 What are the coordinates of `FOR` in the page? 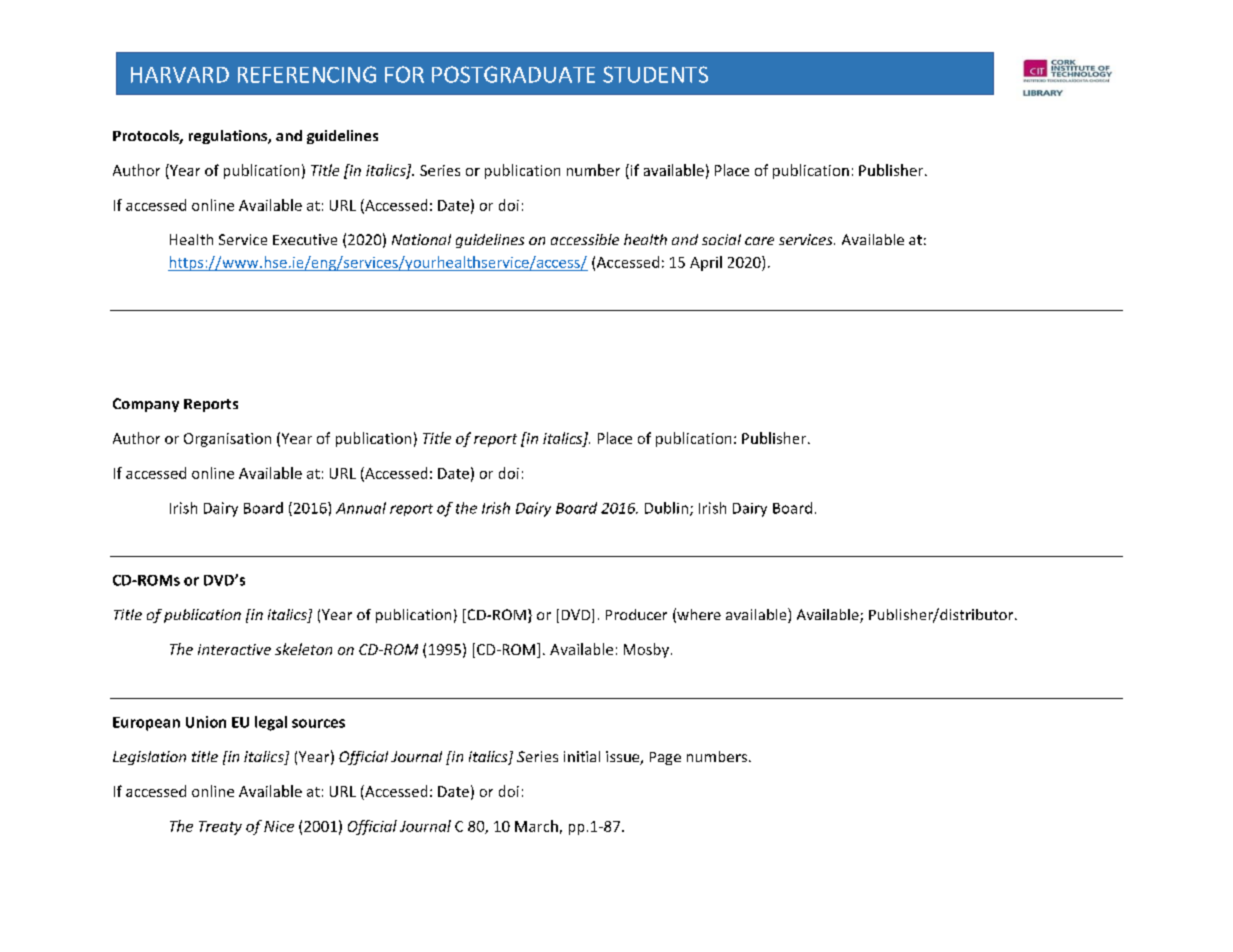 It's located at (404, 74).
